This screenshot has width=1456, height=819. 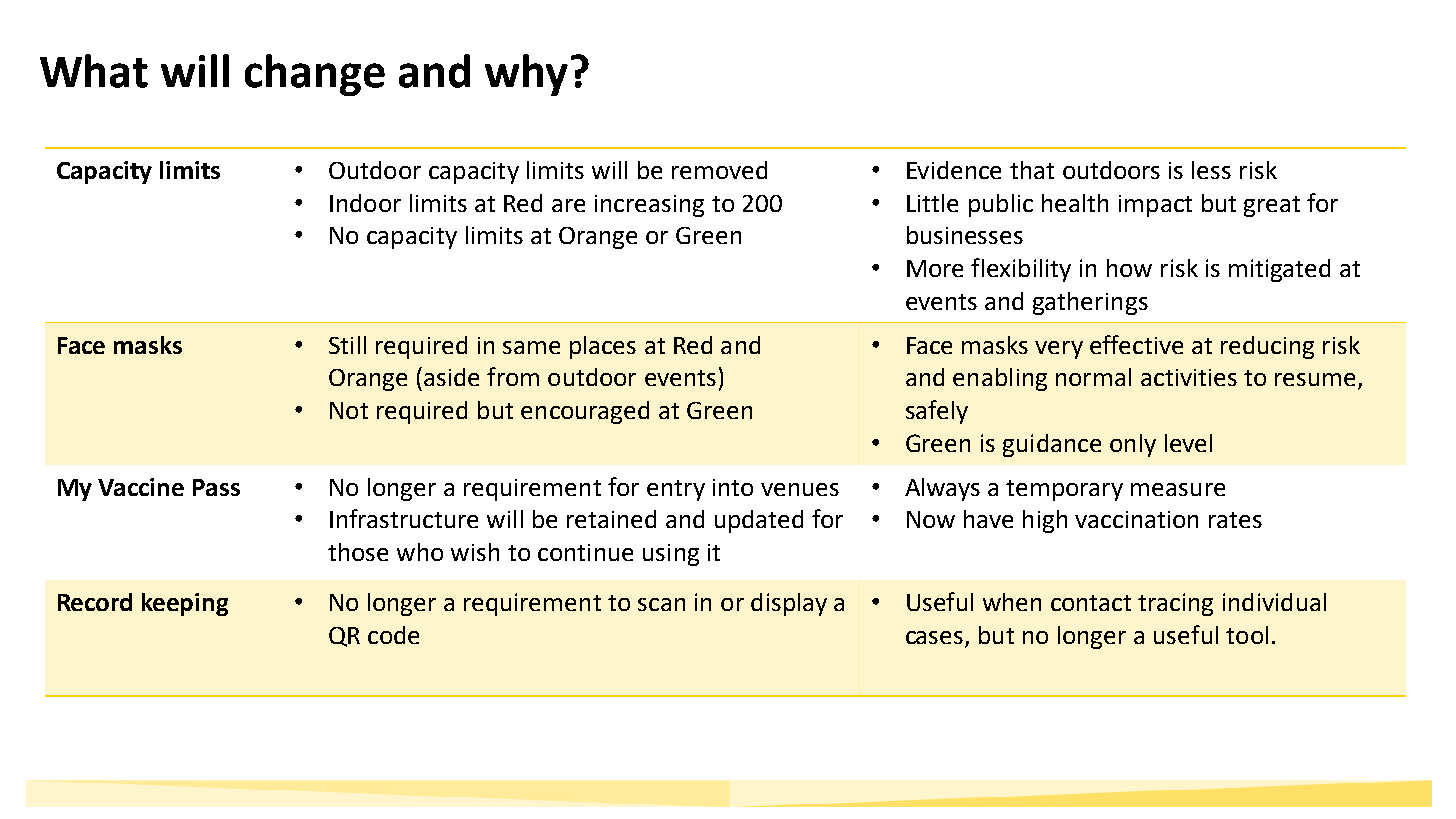 What do you see at coordinates (365, 203) in the screenshot?
I see `Indoor` at bounding box center [365, 203].
